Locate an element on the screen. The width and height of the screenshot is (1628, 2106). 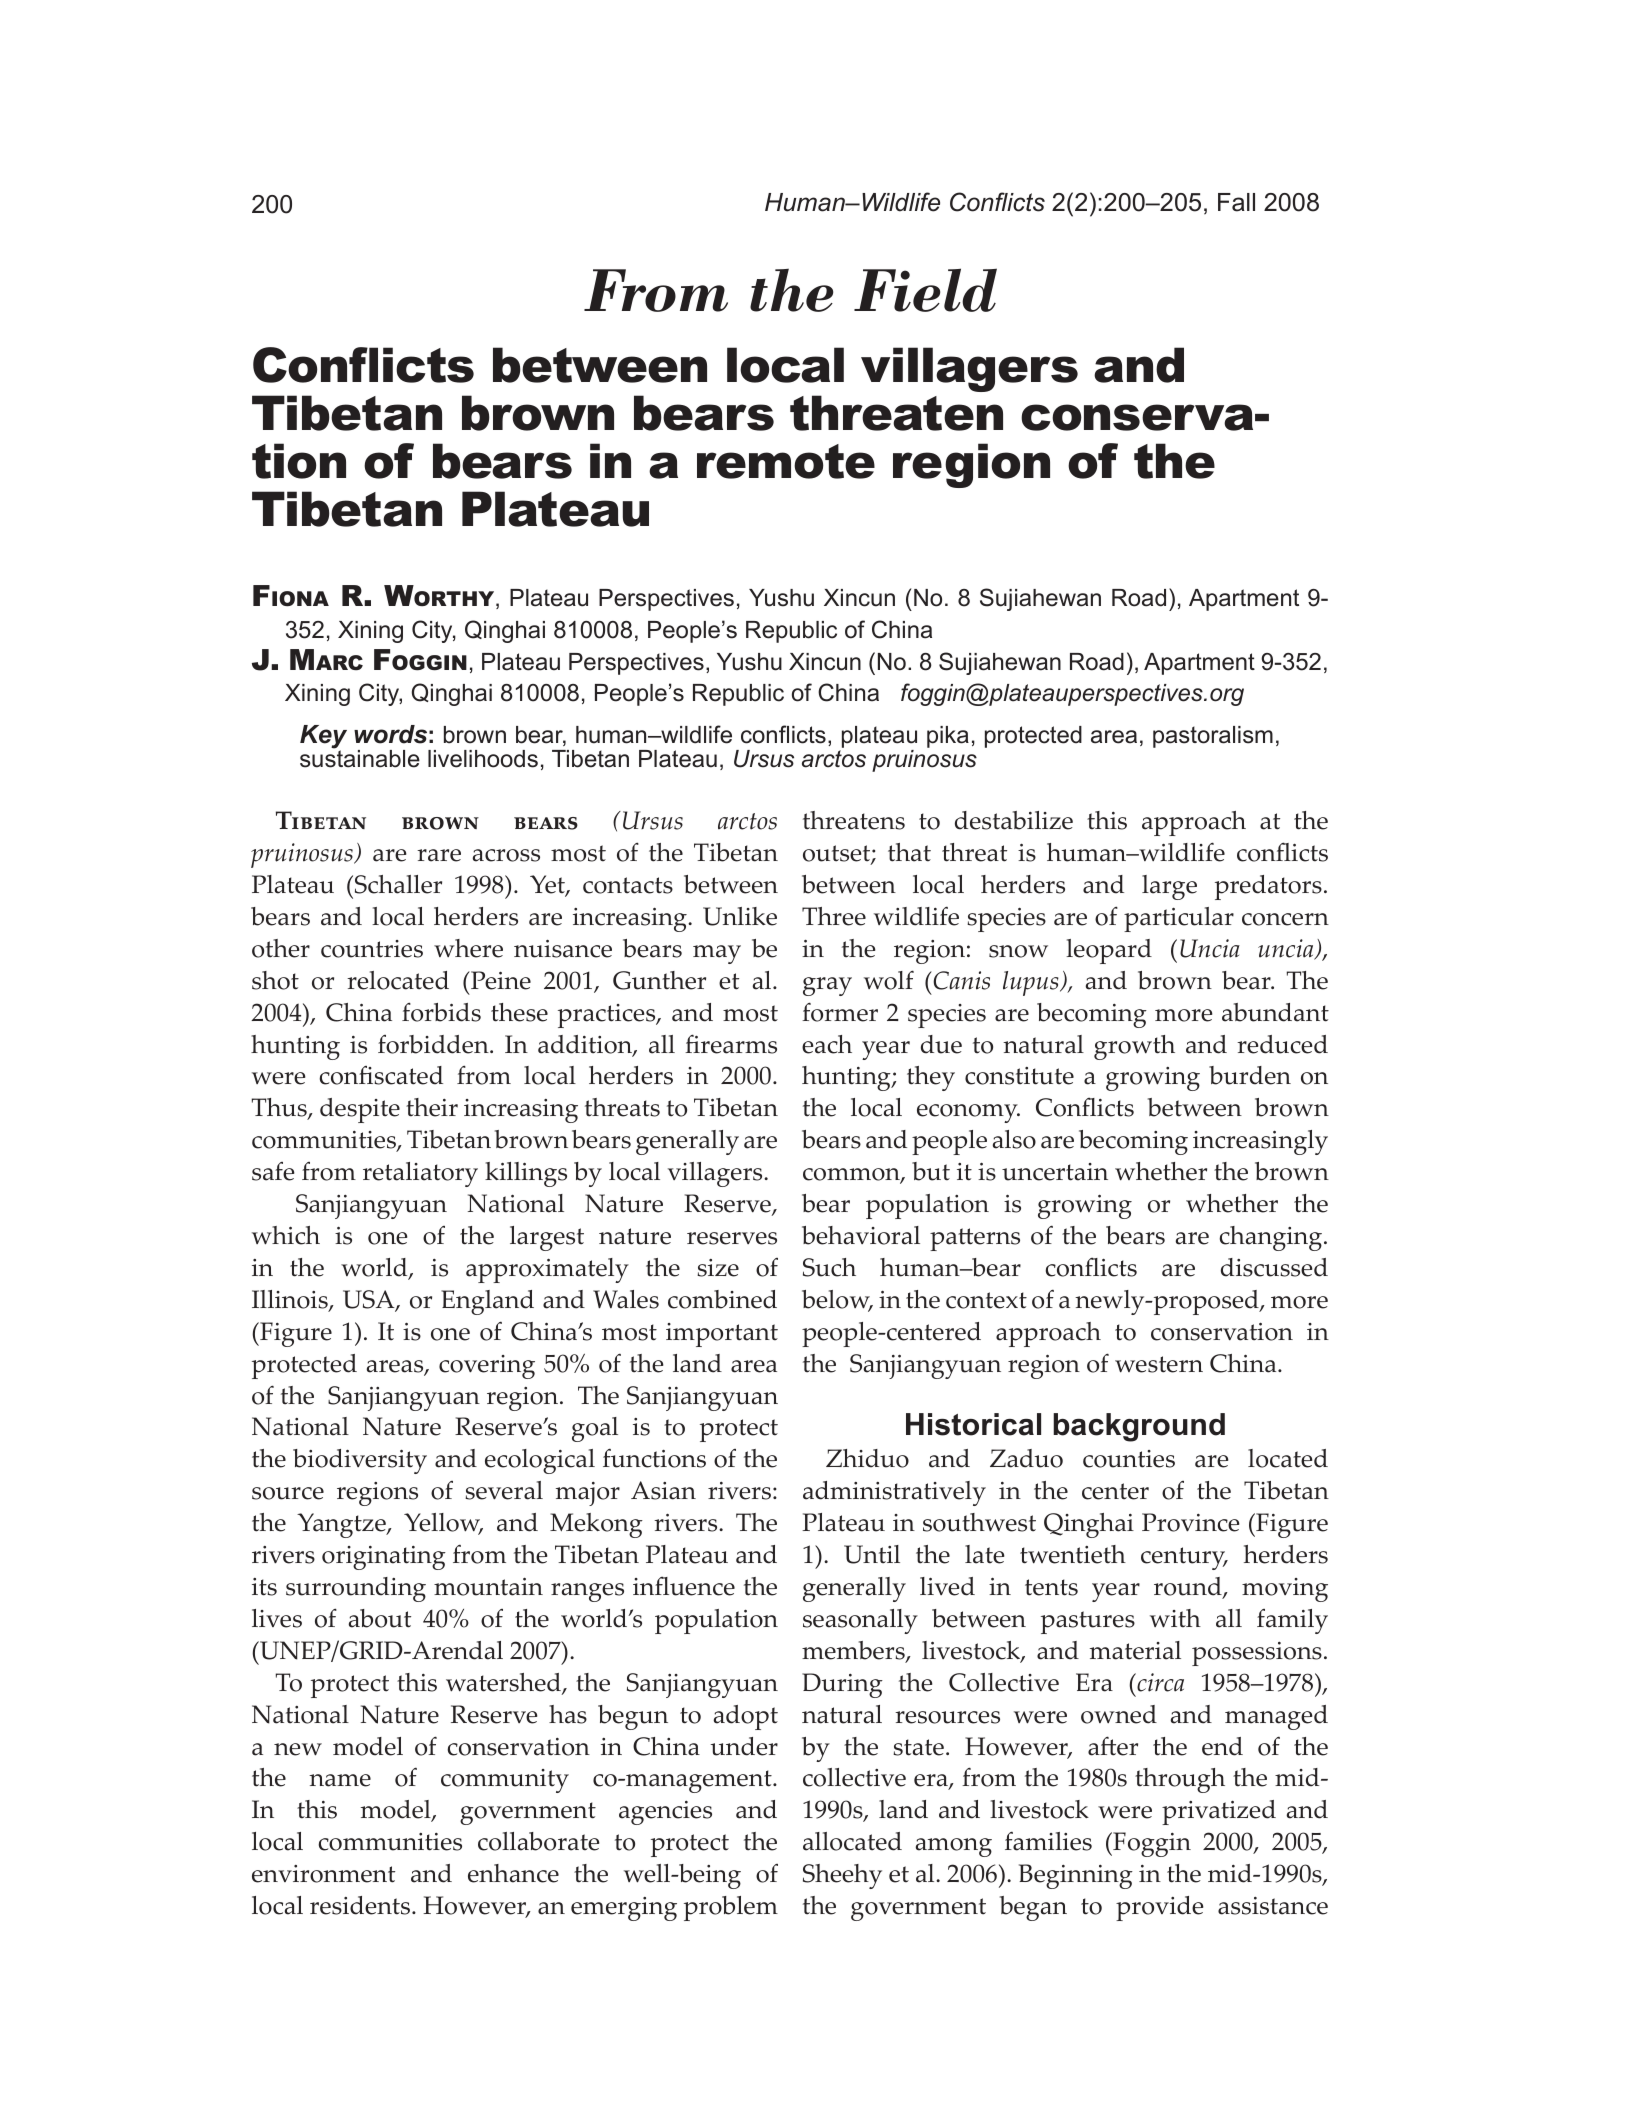
growth is located at coordinates (1134, 1047).
